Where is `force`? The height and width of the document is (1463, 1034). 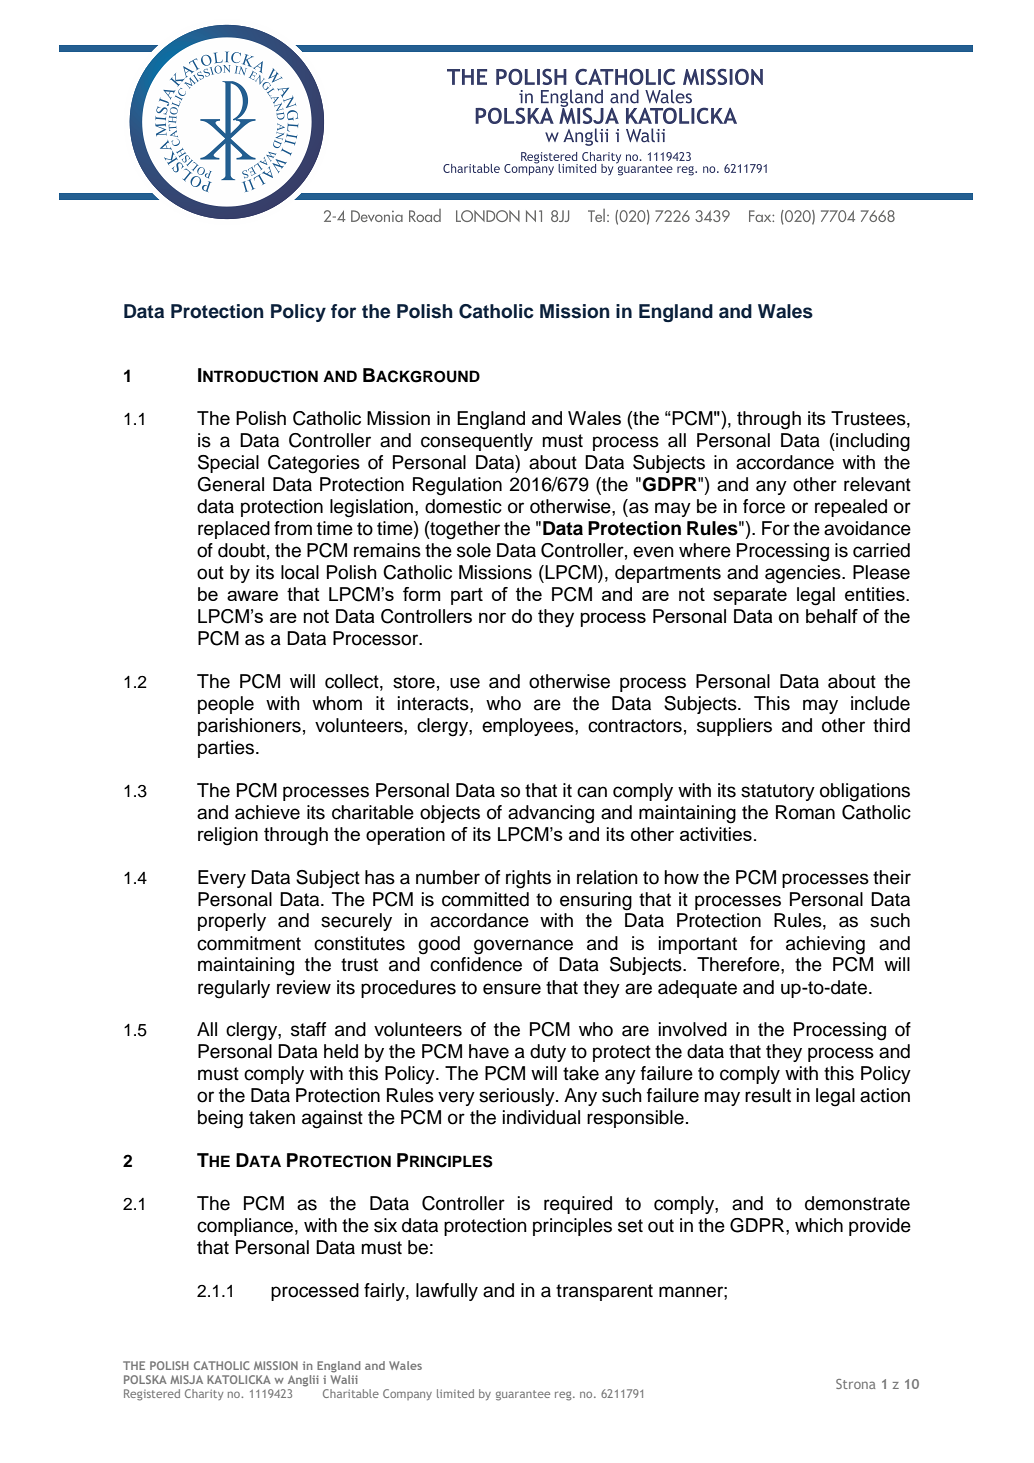
force is located at coordinates (764, 506).
